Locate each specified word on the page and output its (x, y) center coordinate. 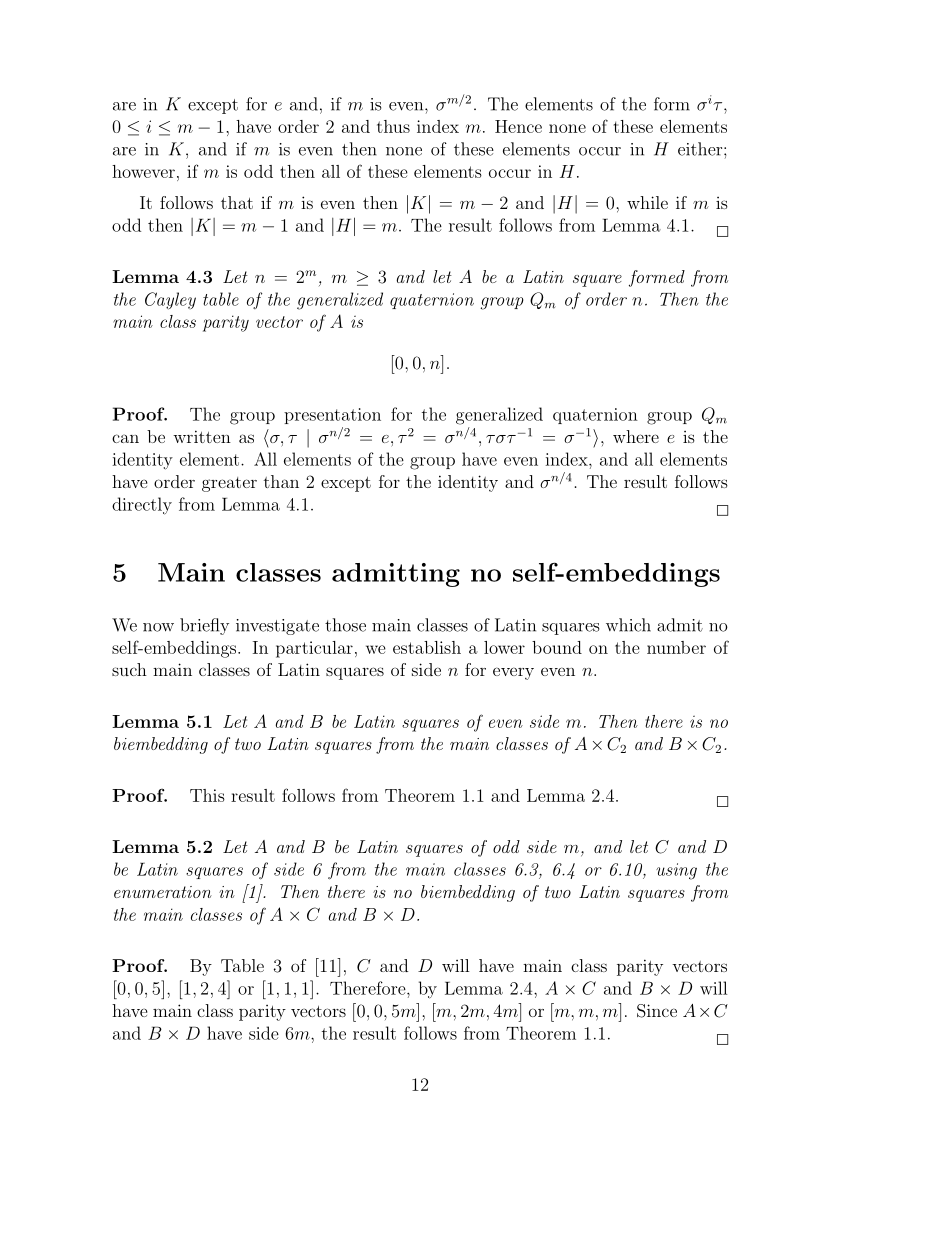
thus (393, 126)
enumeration (163, 892)
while (647, 202)
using (676, 871)
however (143, 171)
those (345, 625)
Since (657, 1011)
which (628, 625)
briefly (204, 626)
